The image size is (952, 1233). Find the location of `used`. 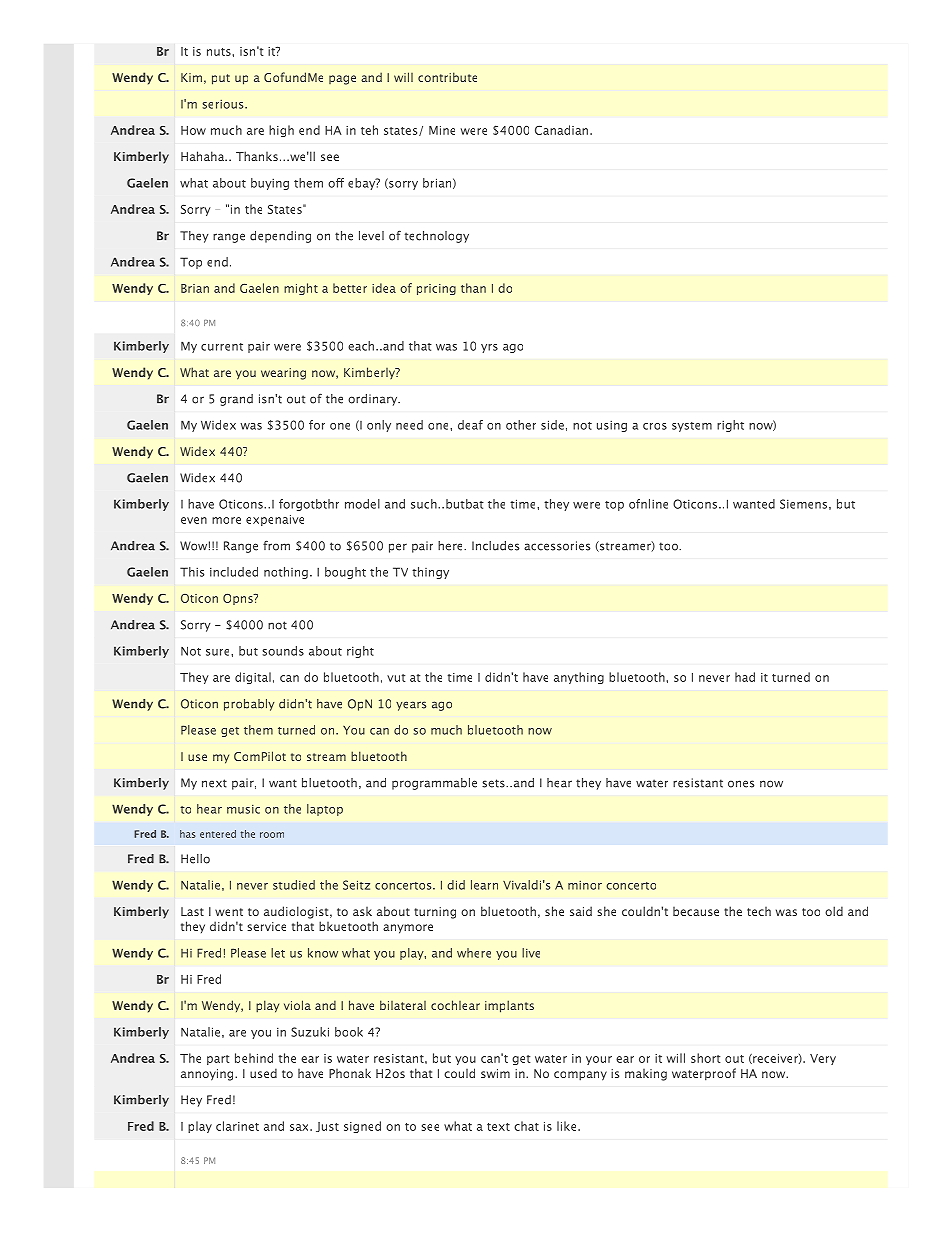

used is located at coordinates (263, 1073).
